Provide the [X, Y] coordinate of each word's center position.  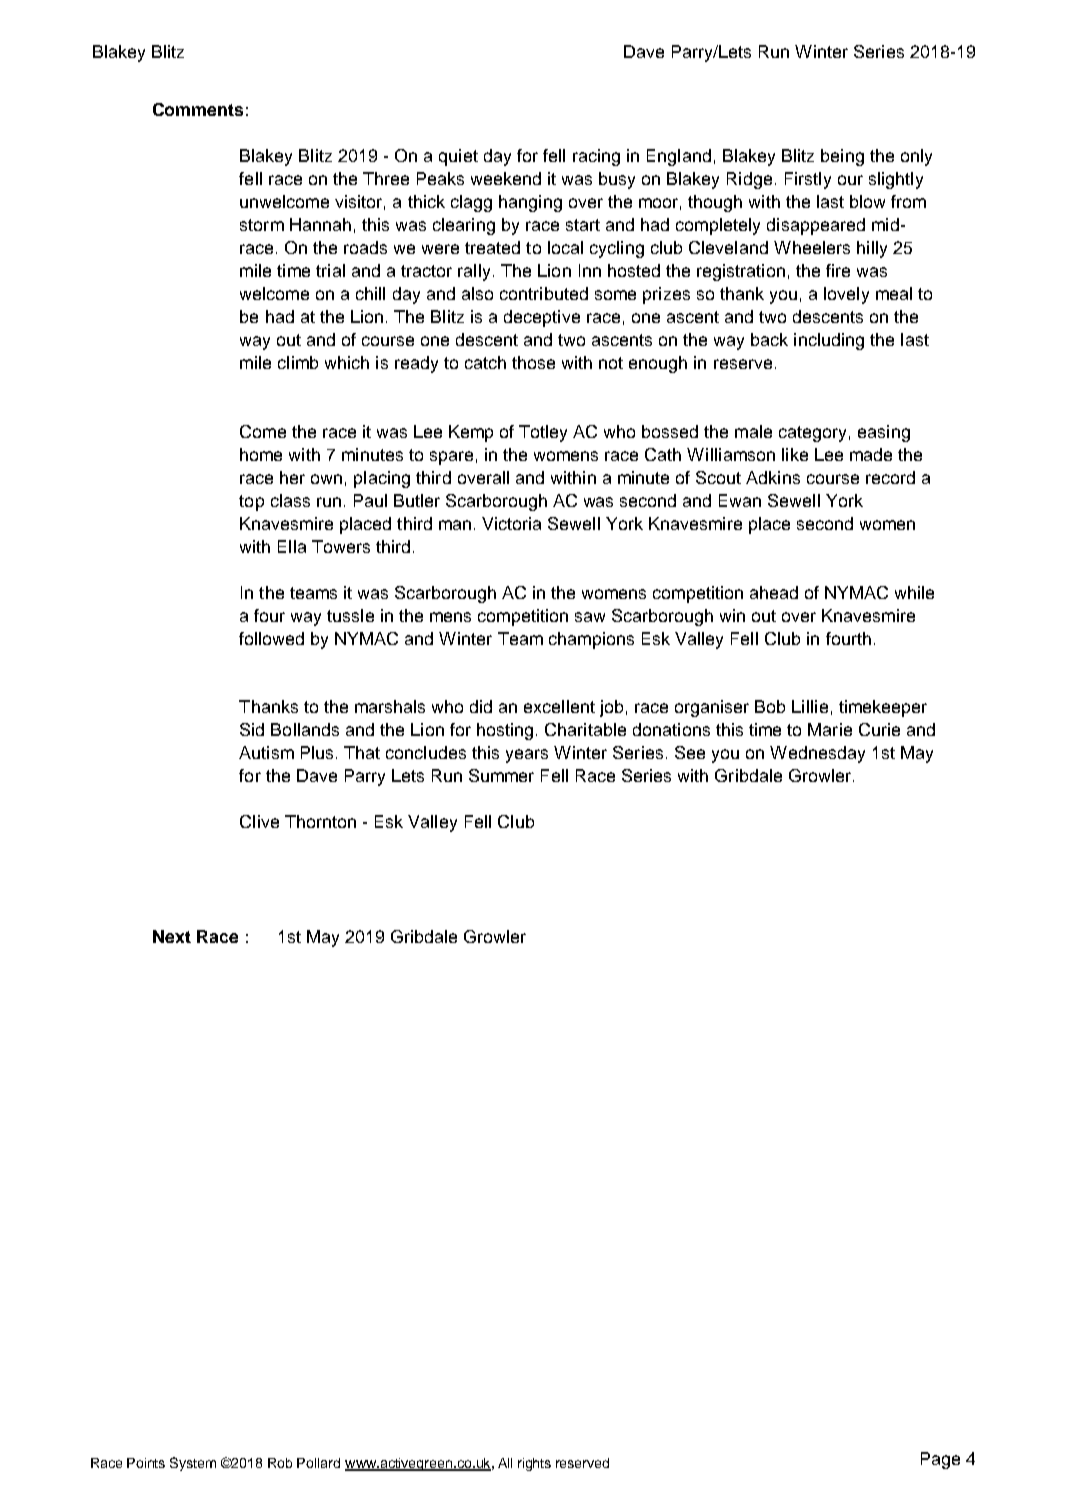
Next [172, 936]
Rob [280, 1463]
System [193, 1464]
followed [271, 638]
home [261, 454]
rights [534, 1464]
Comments [198, 109]
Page [940, 1460]
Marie [830, 729]
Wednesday [817, 754]
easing [884, 433]
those [533, 362]
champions [591, 640]
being [842, 157]
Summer [501, 775]
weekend [506, 178]
